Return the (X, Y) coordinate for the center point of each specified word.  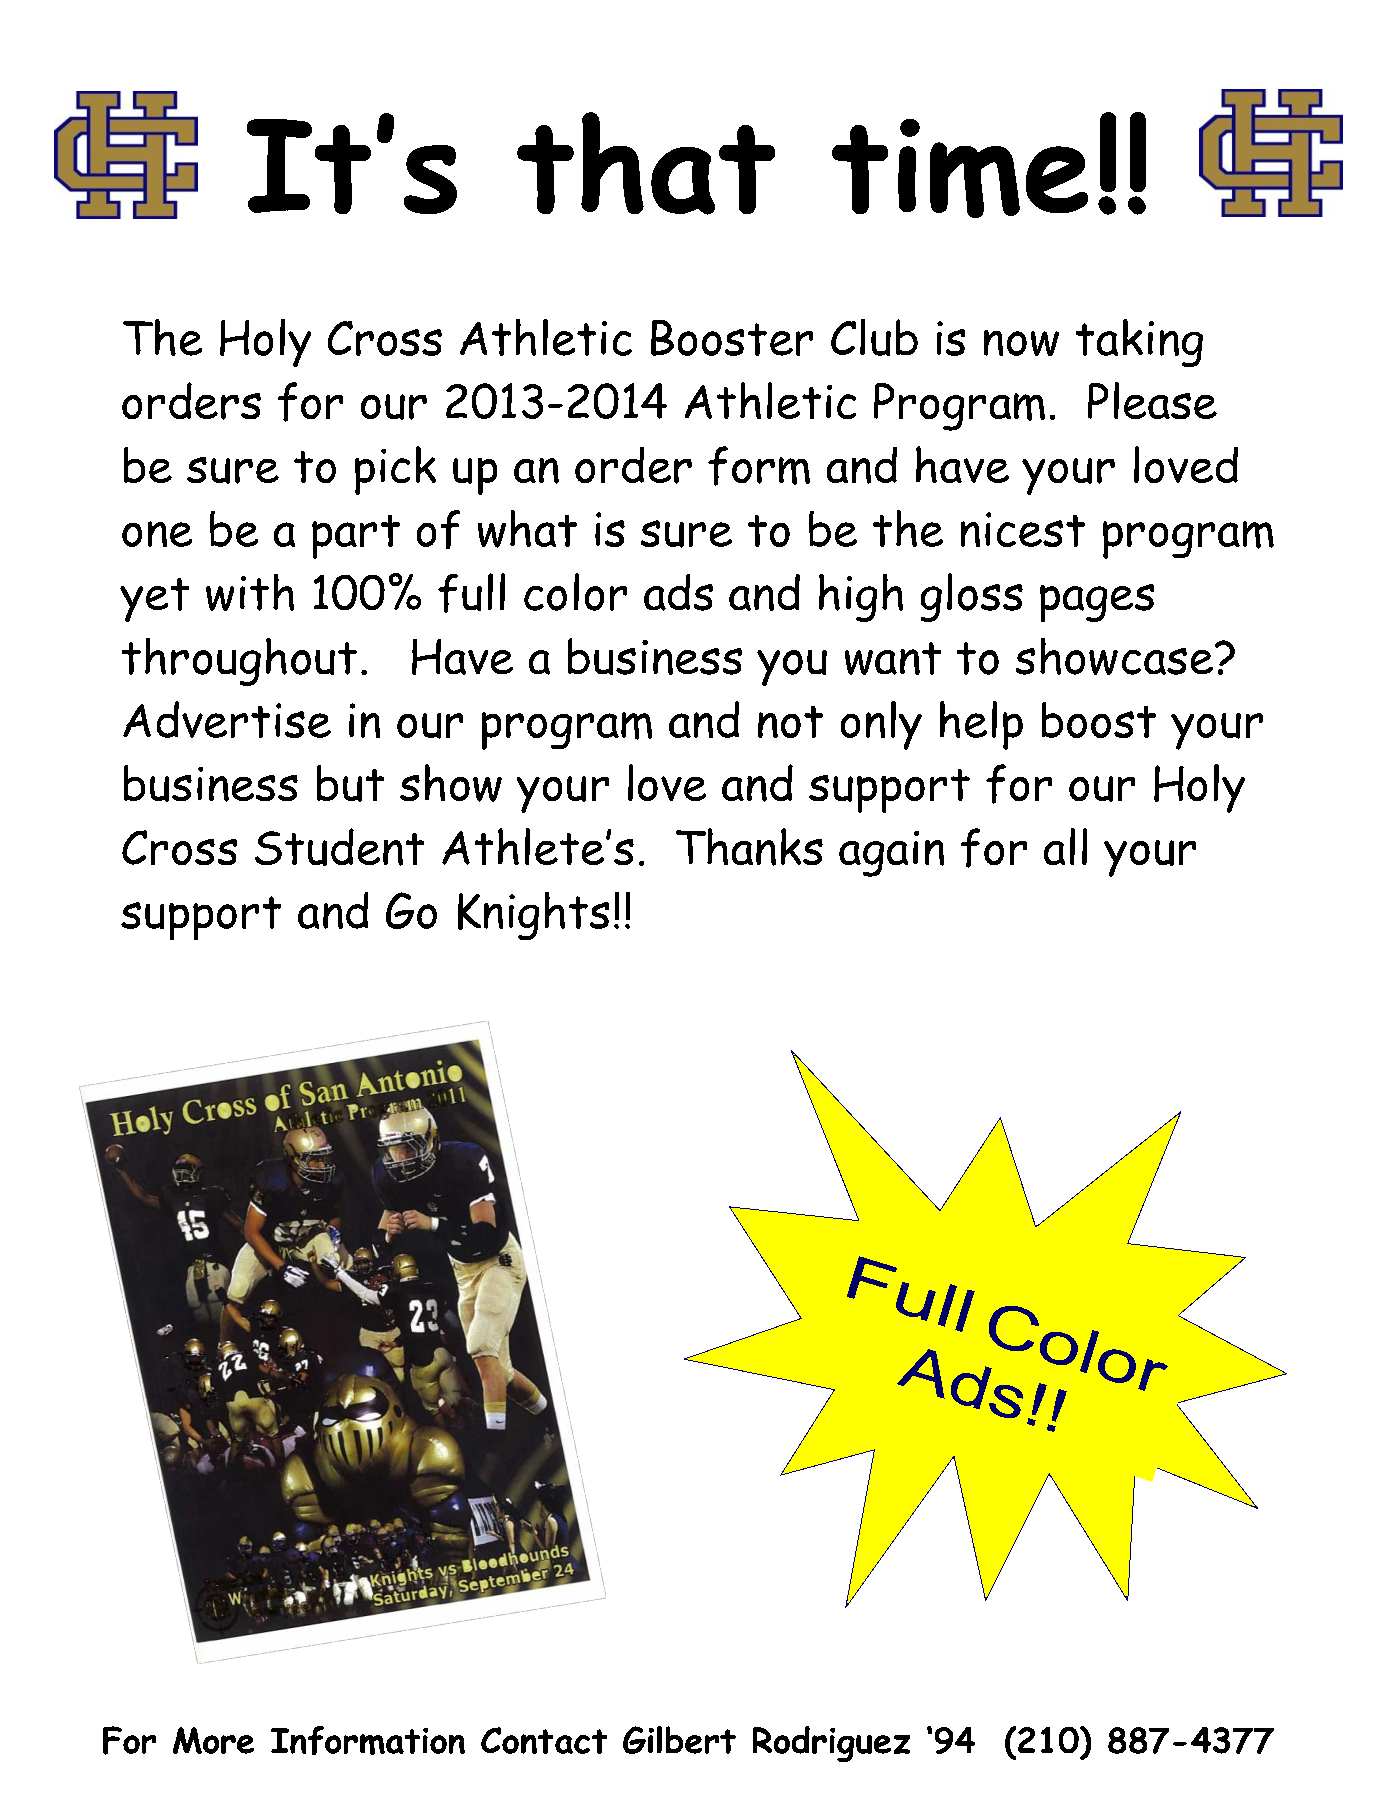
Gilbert (679, 1740)
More (213, 1740)
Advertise (227, 719)
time (960, 168)
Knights (533, 916)
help (981, 725)
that (646, 163)
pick (395, 470)
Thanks (749, 847)
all (1065, 846)
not (790, 722)
